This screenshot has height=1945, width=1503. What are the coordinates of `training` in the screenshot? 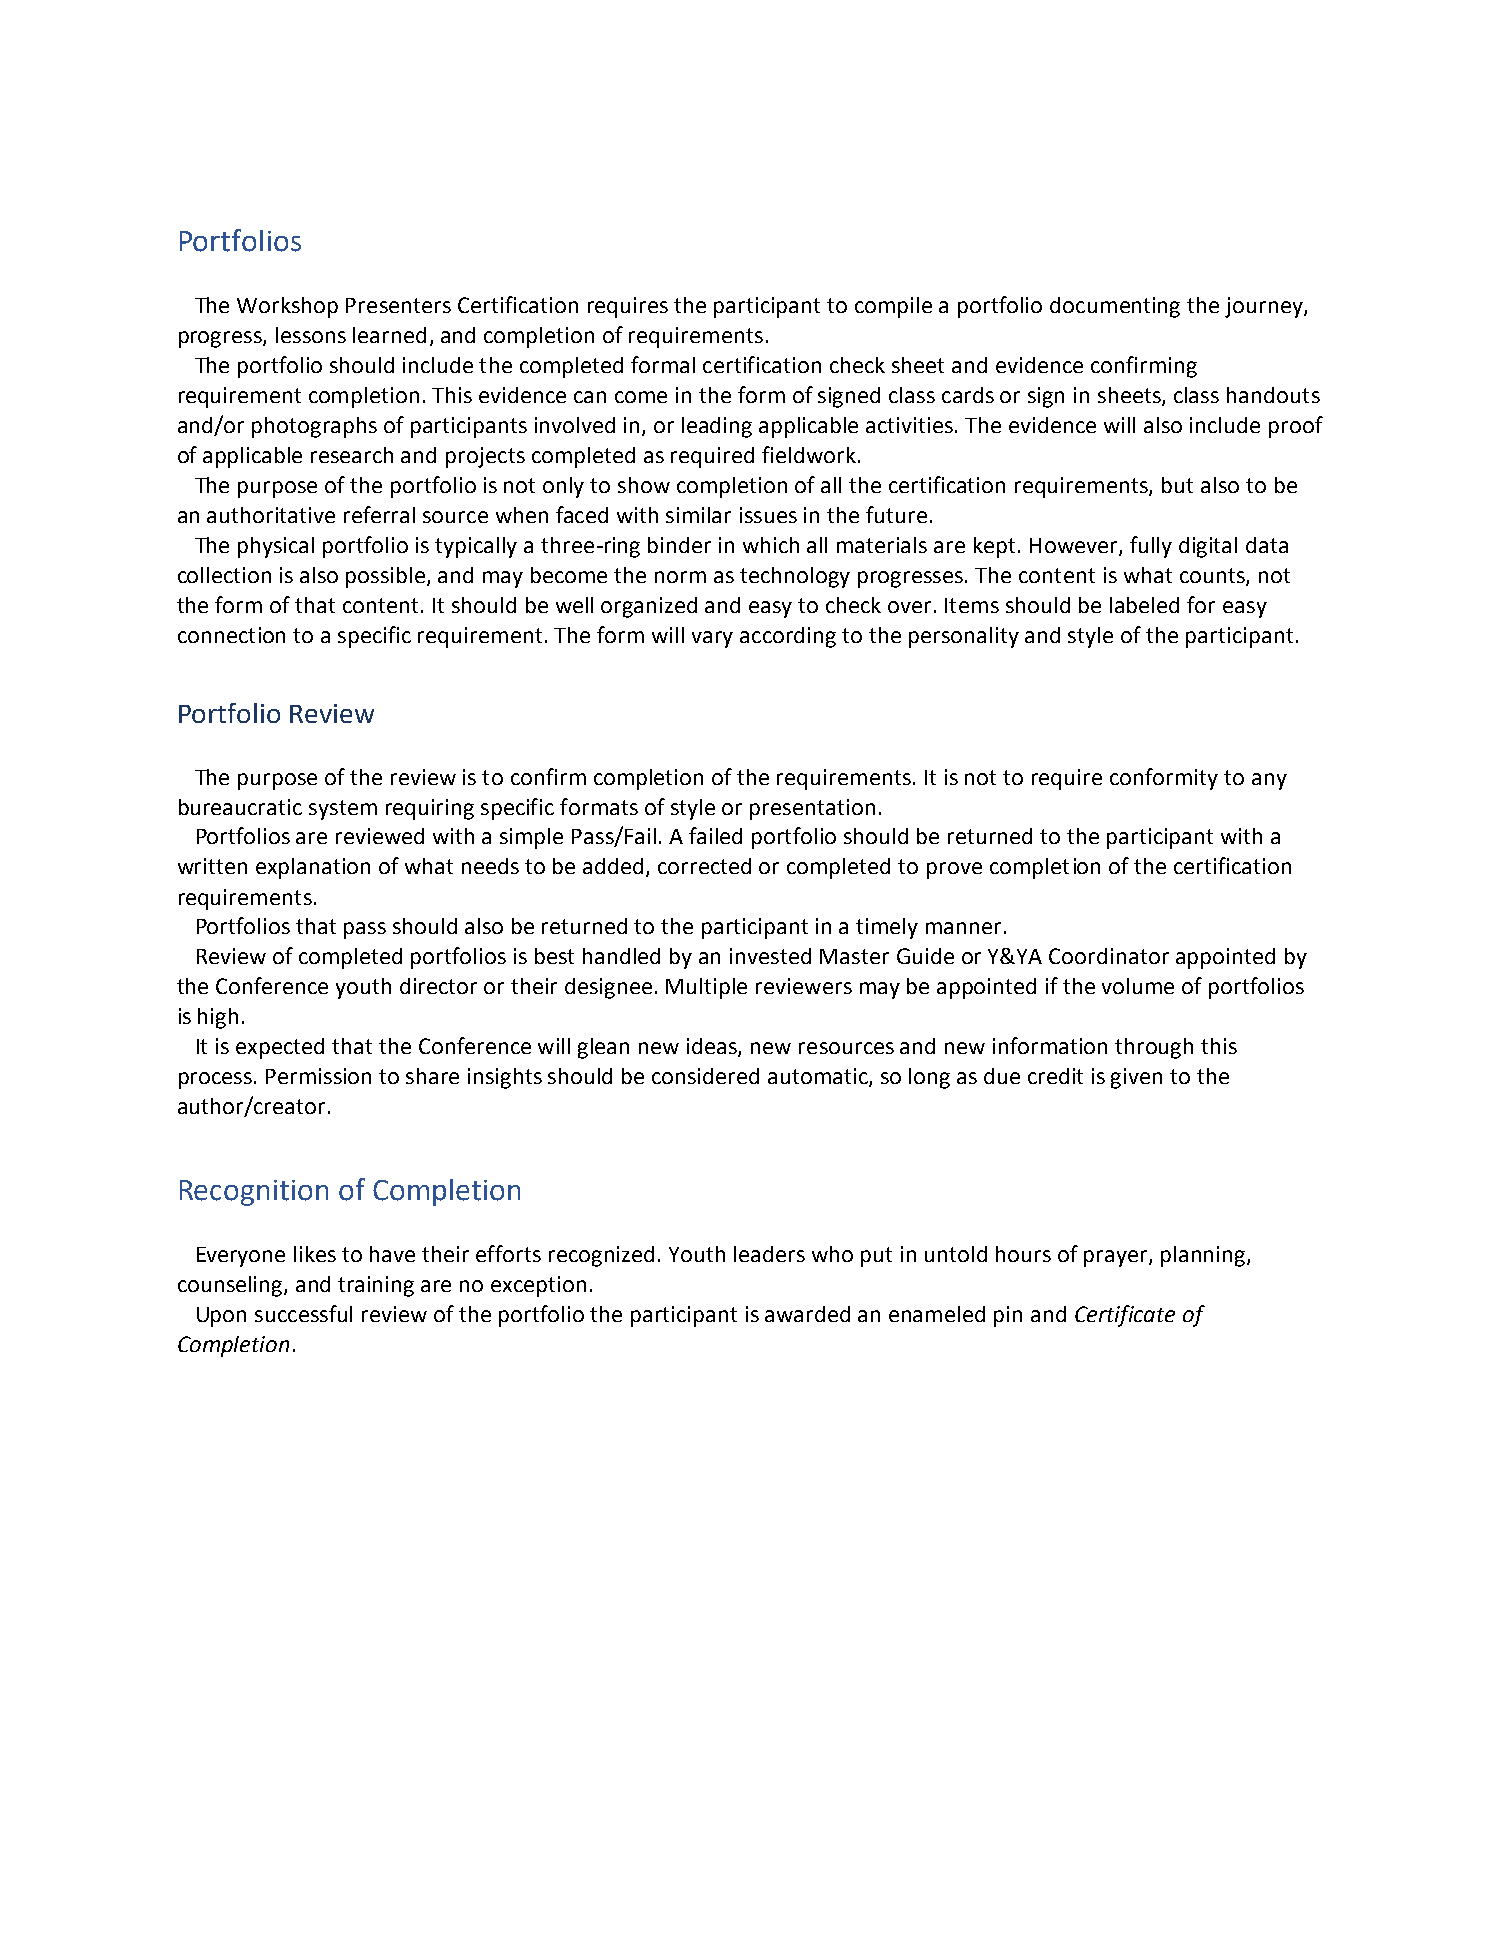 It's located at (376, 1286).
